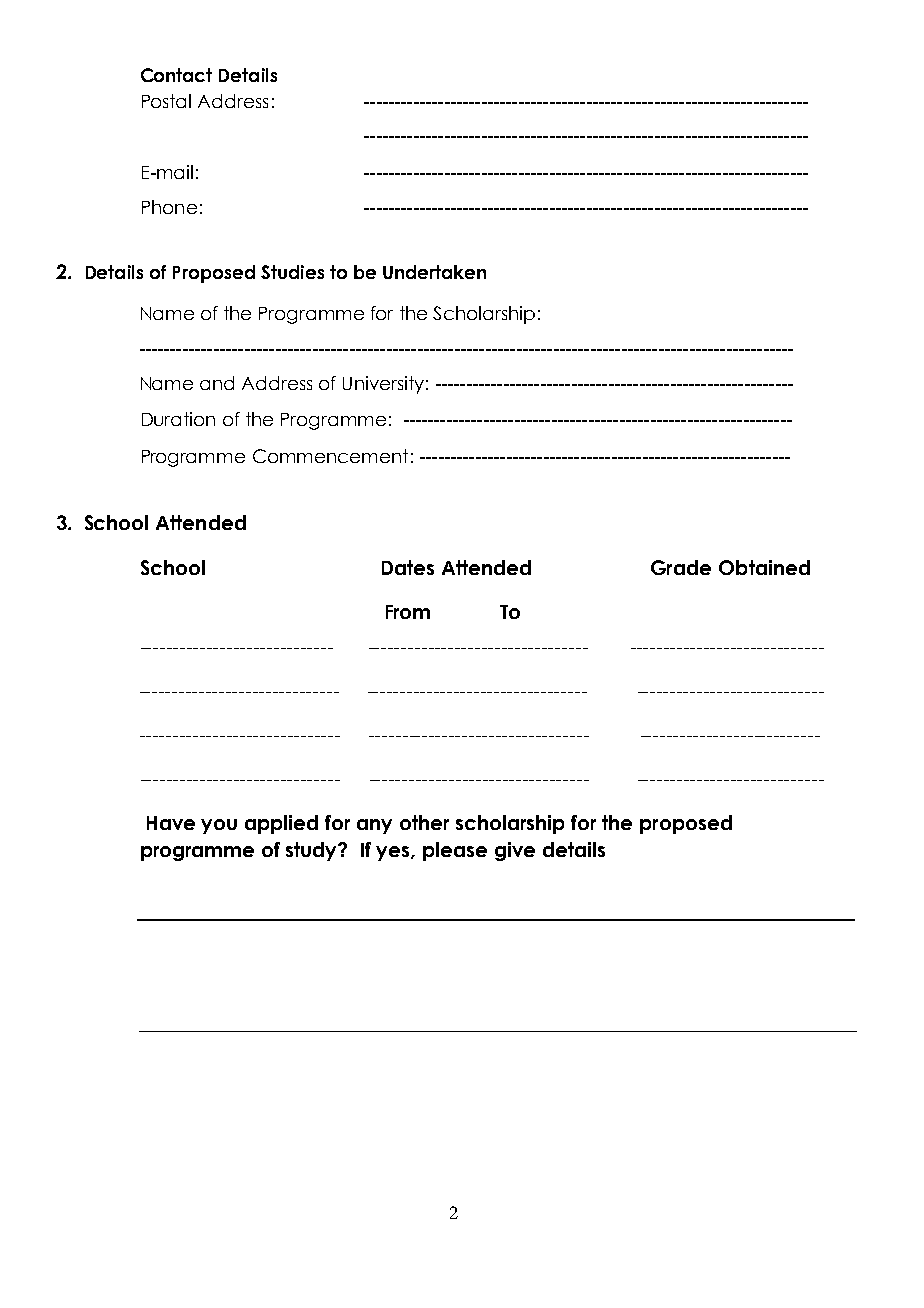  What do you see at coordinates (455, 851) in the screenshot?
I see `please` at bounding box center [455, 851].
